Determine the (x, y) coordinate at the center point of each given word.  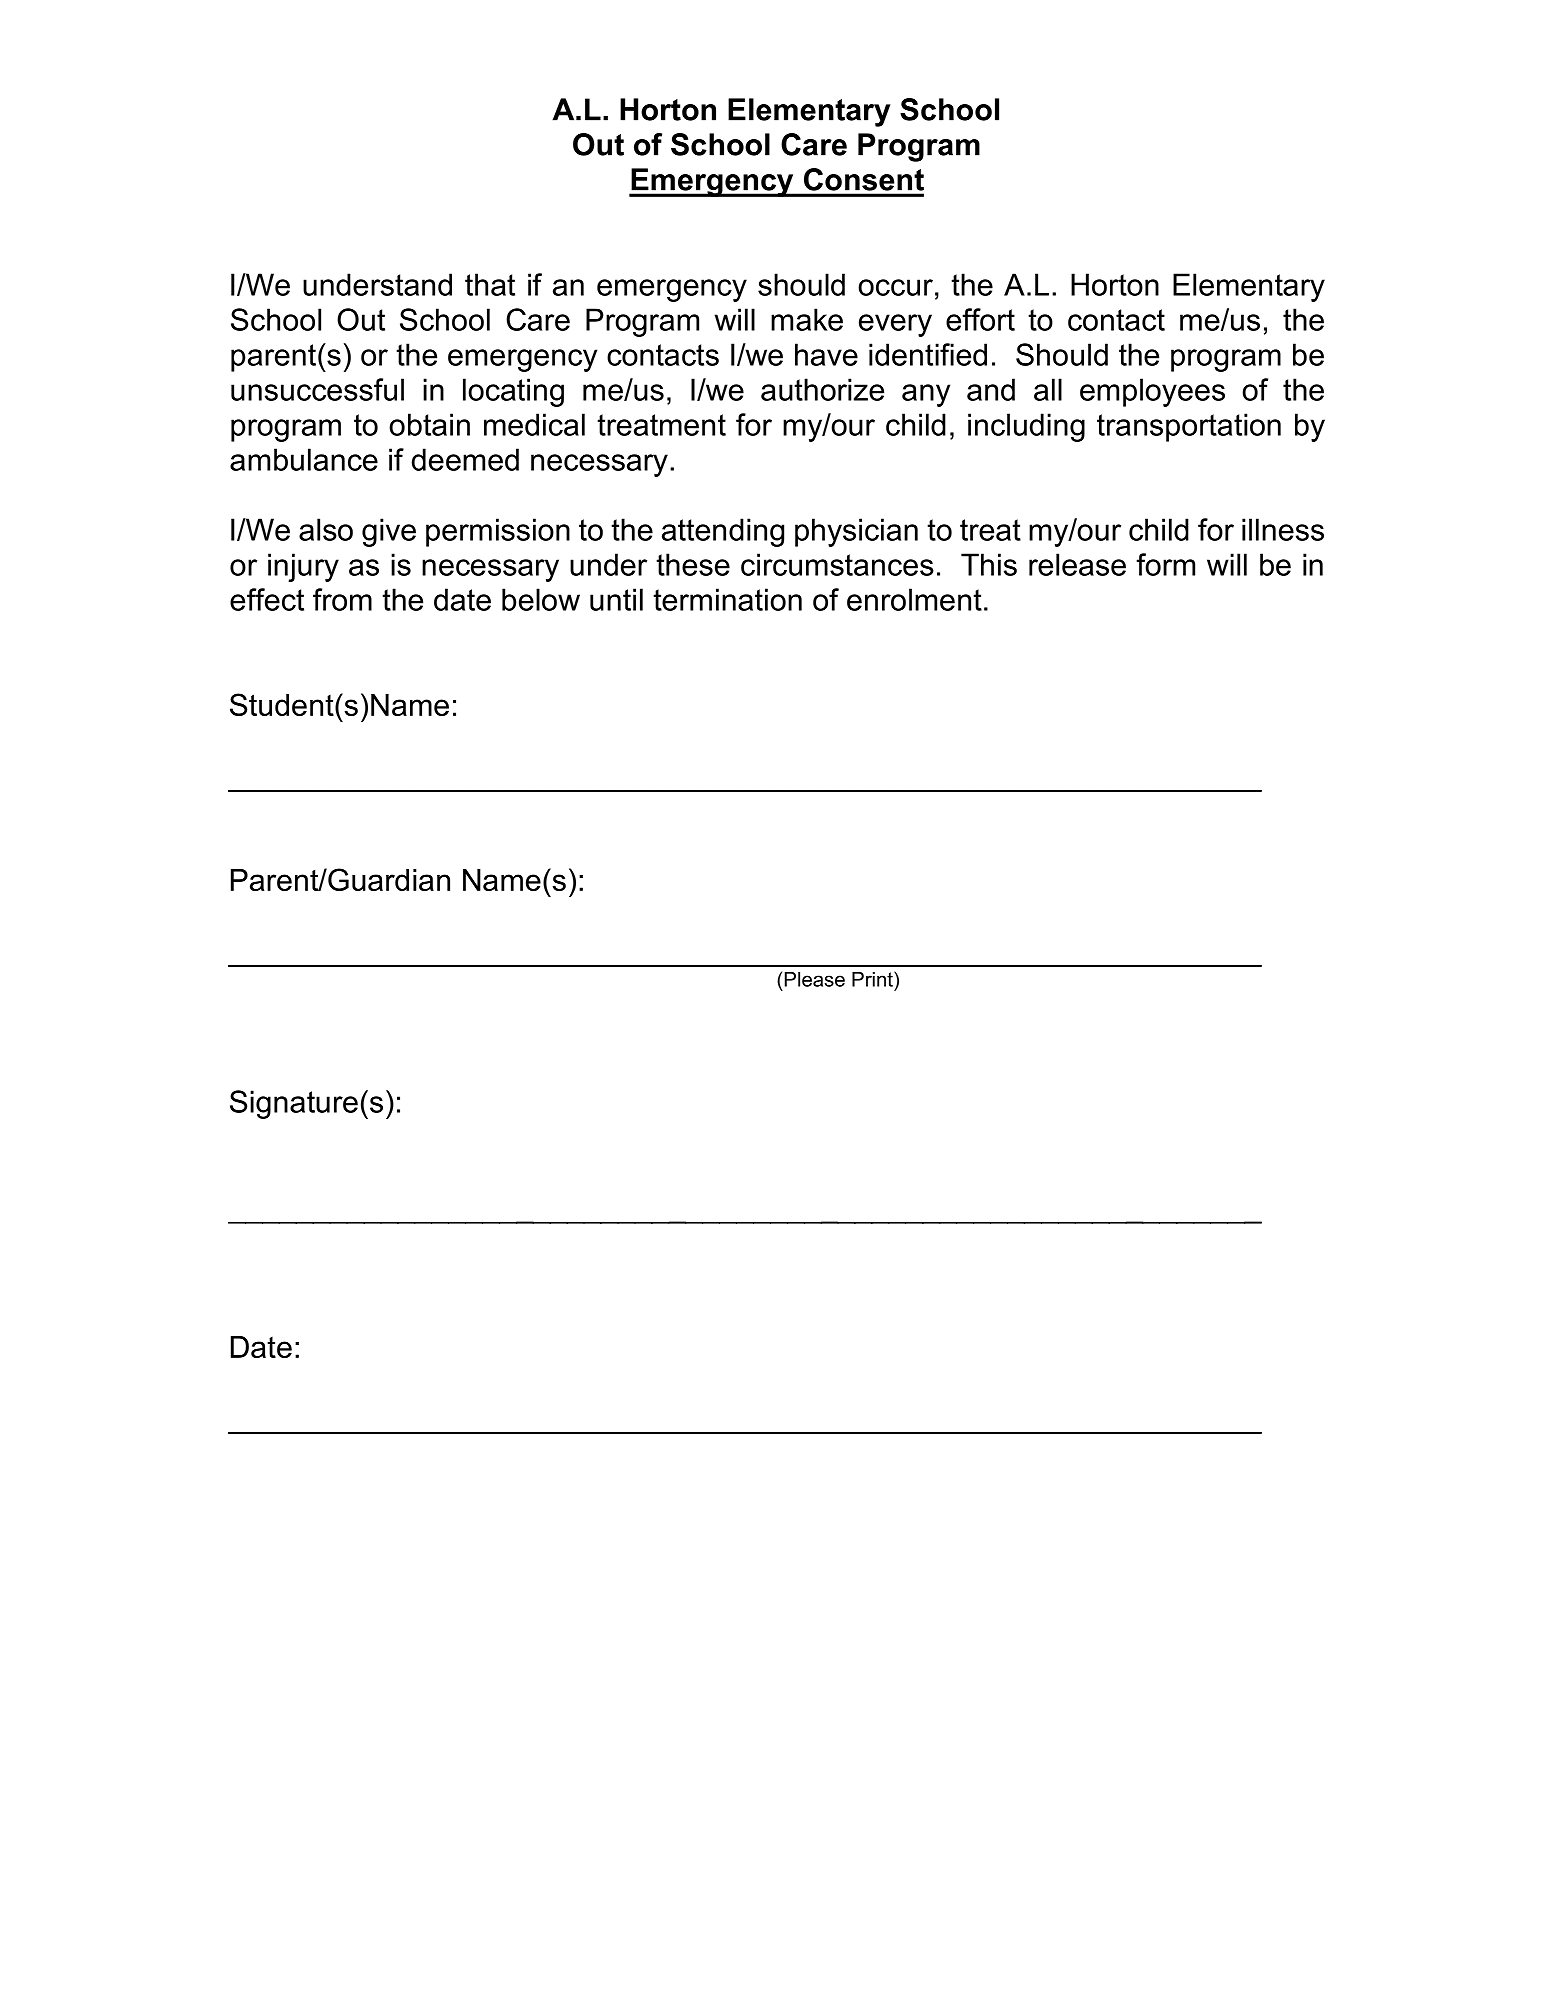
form (1165, 564)
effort (980, 319)
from (342, 599)
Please (815, 979)
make (807, 319)
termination (727, 599)
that (490, 284)
